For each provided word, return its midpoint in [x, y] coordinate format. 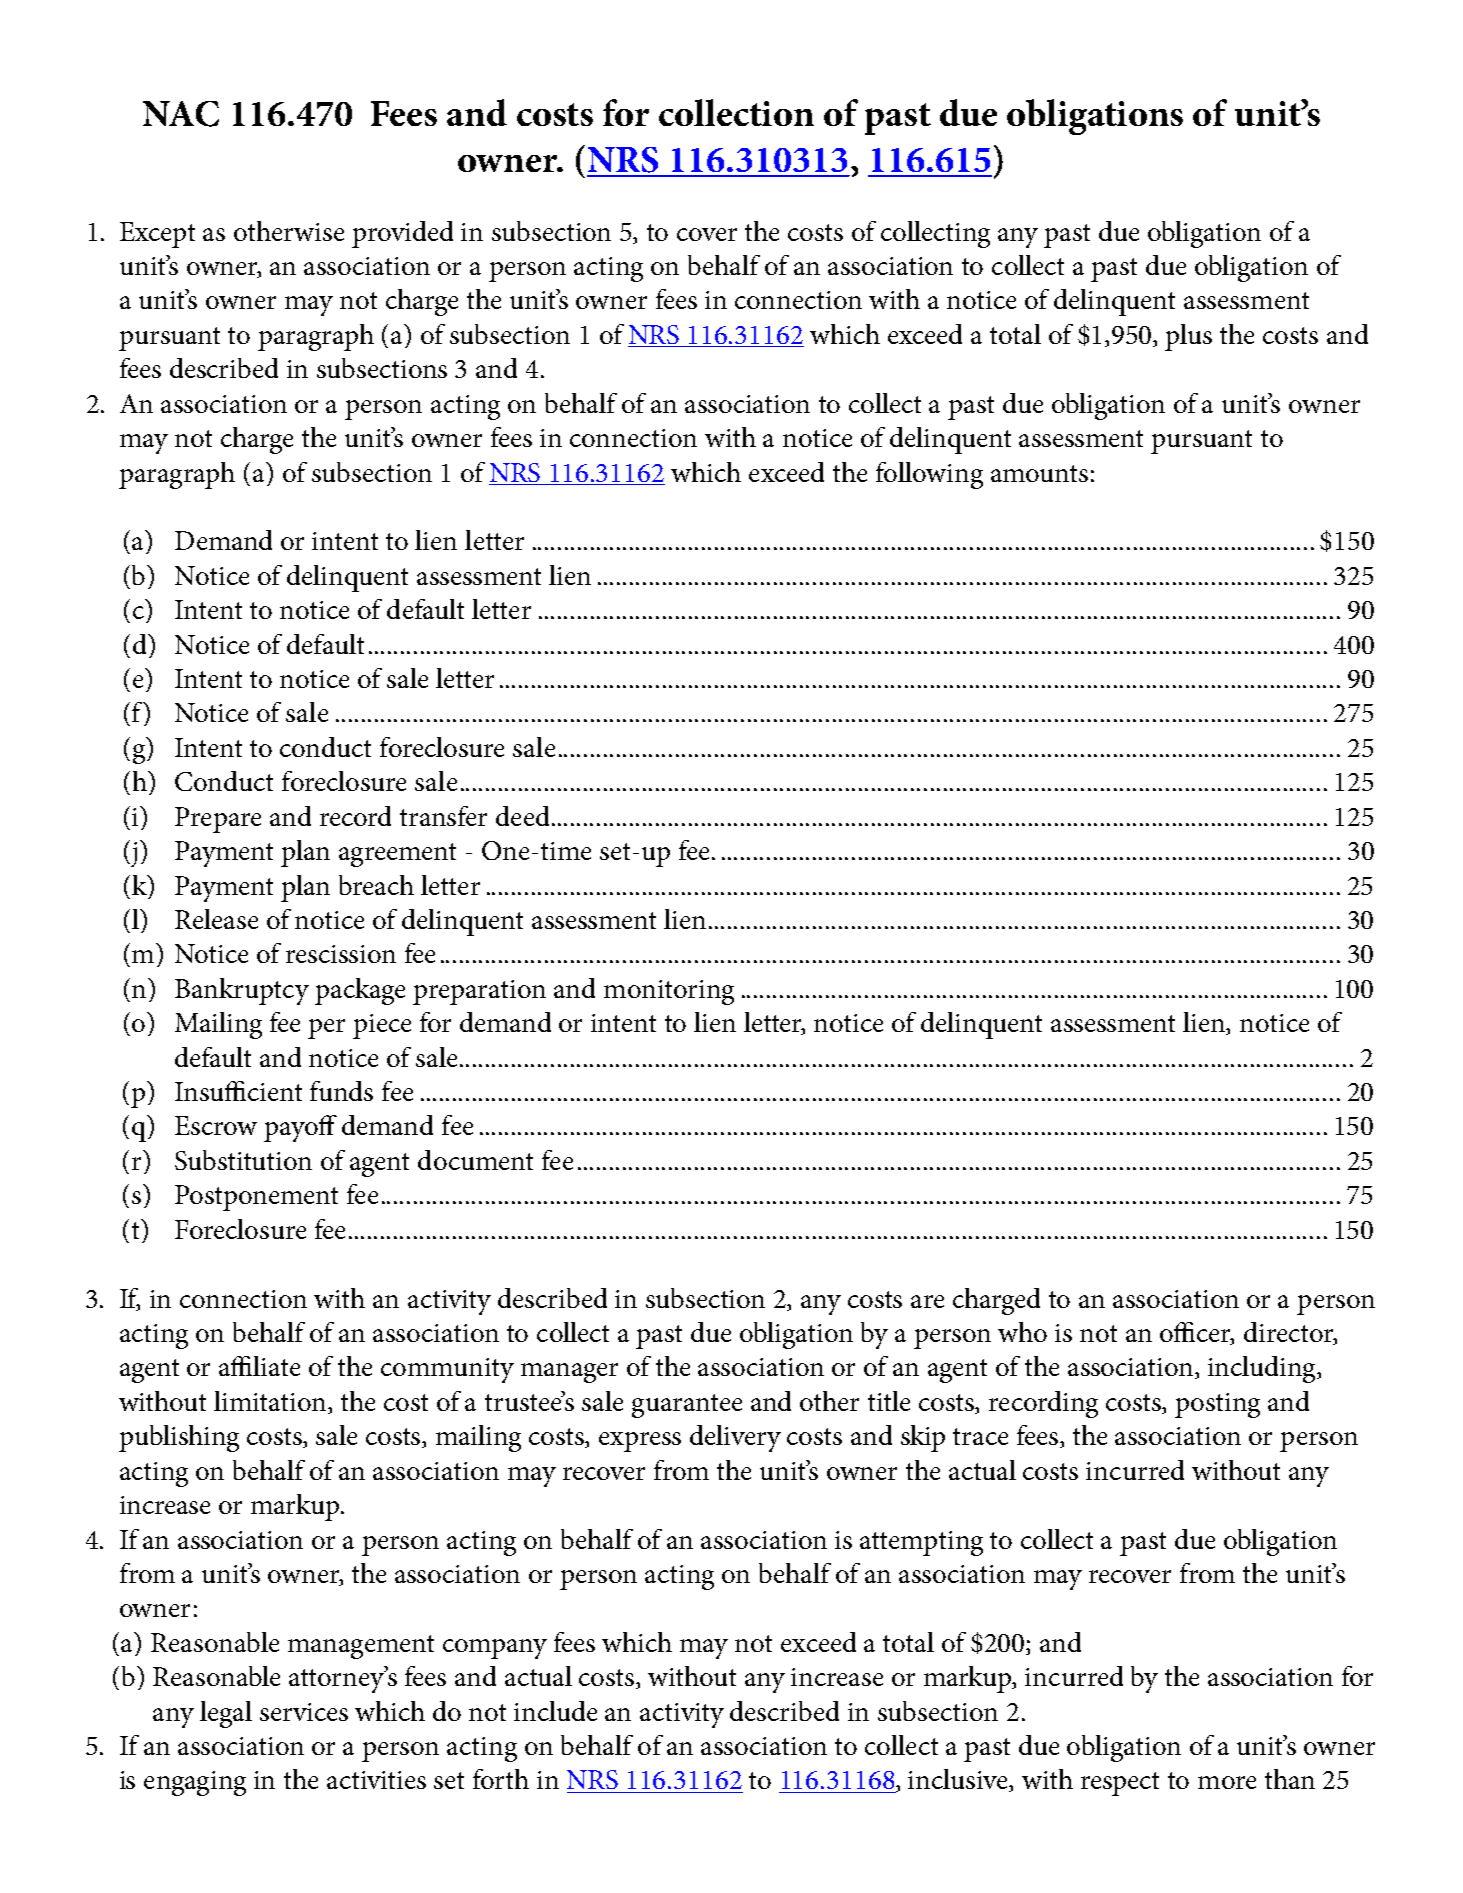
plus [1188, 337]
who [1022, 1332]
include [555, 1711]
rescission [341, 954]
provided [402, 234]
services [304, 1712]
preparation [479, 992]
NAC [181, 114]
